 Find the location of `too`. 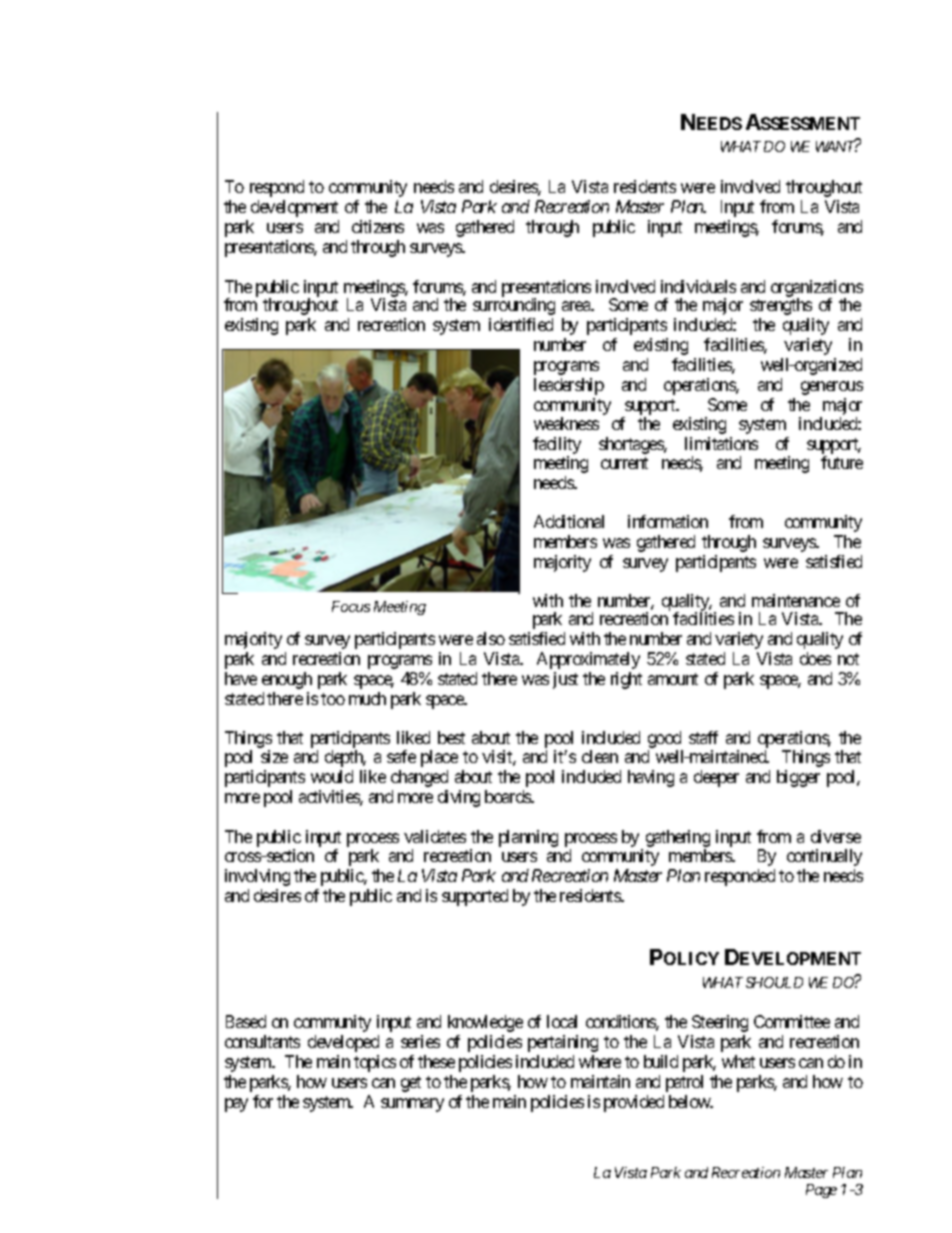

too is located at coordinates (333, 699).
